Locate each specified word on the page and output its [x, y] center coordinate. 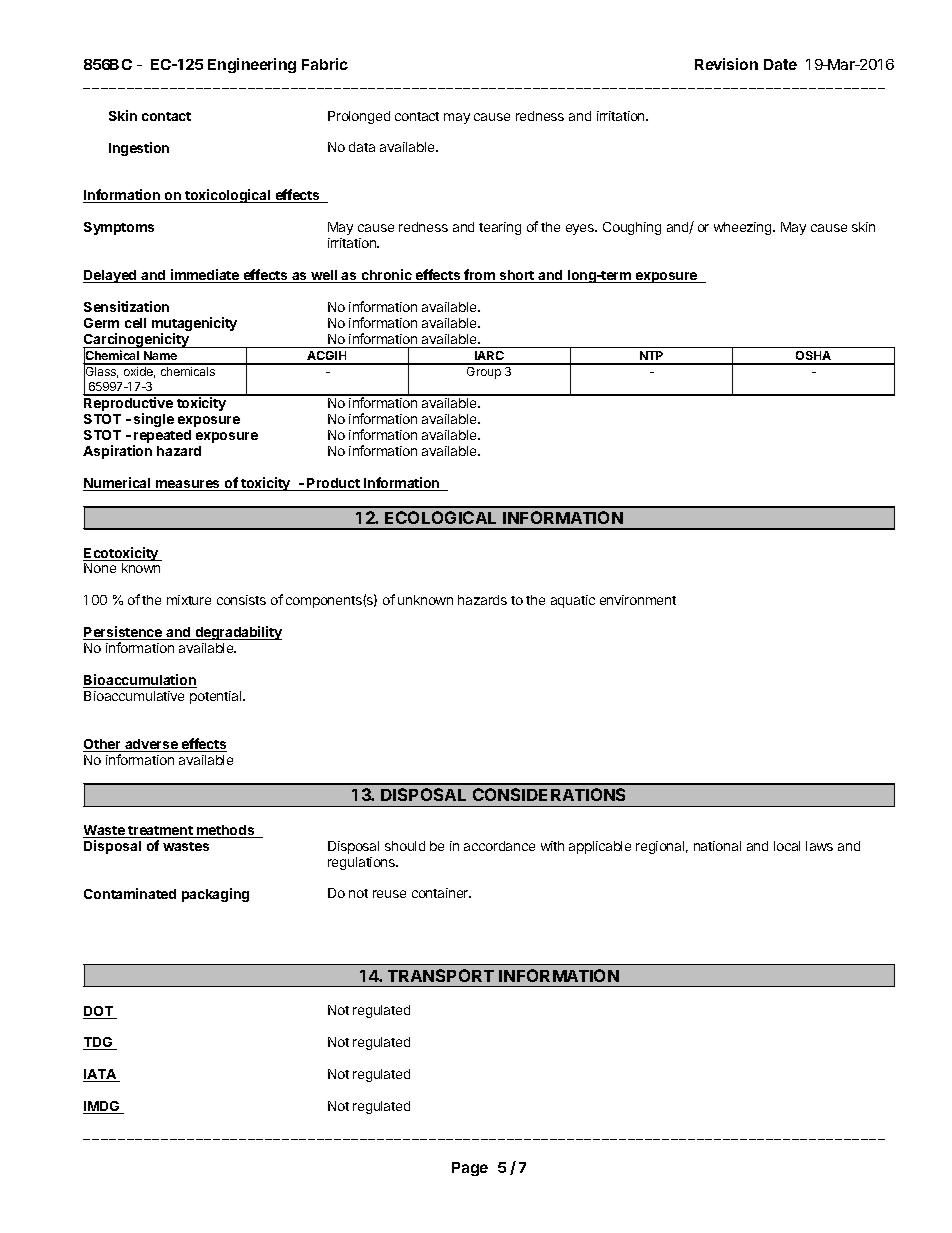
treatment [161, 832]
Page [470, 1169]
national [717, 846]
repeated [162, 438]
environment [638, 600]
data [362, 147]
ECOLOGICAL [440, 517]
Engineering [252, 65]
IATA [101, 1075]
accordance [499, 846]
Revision [726, 64]
